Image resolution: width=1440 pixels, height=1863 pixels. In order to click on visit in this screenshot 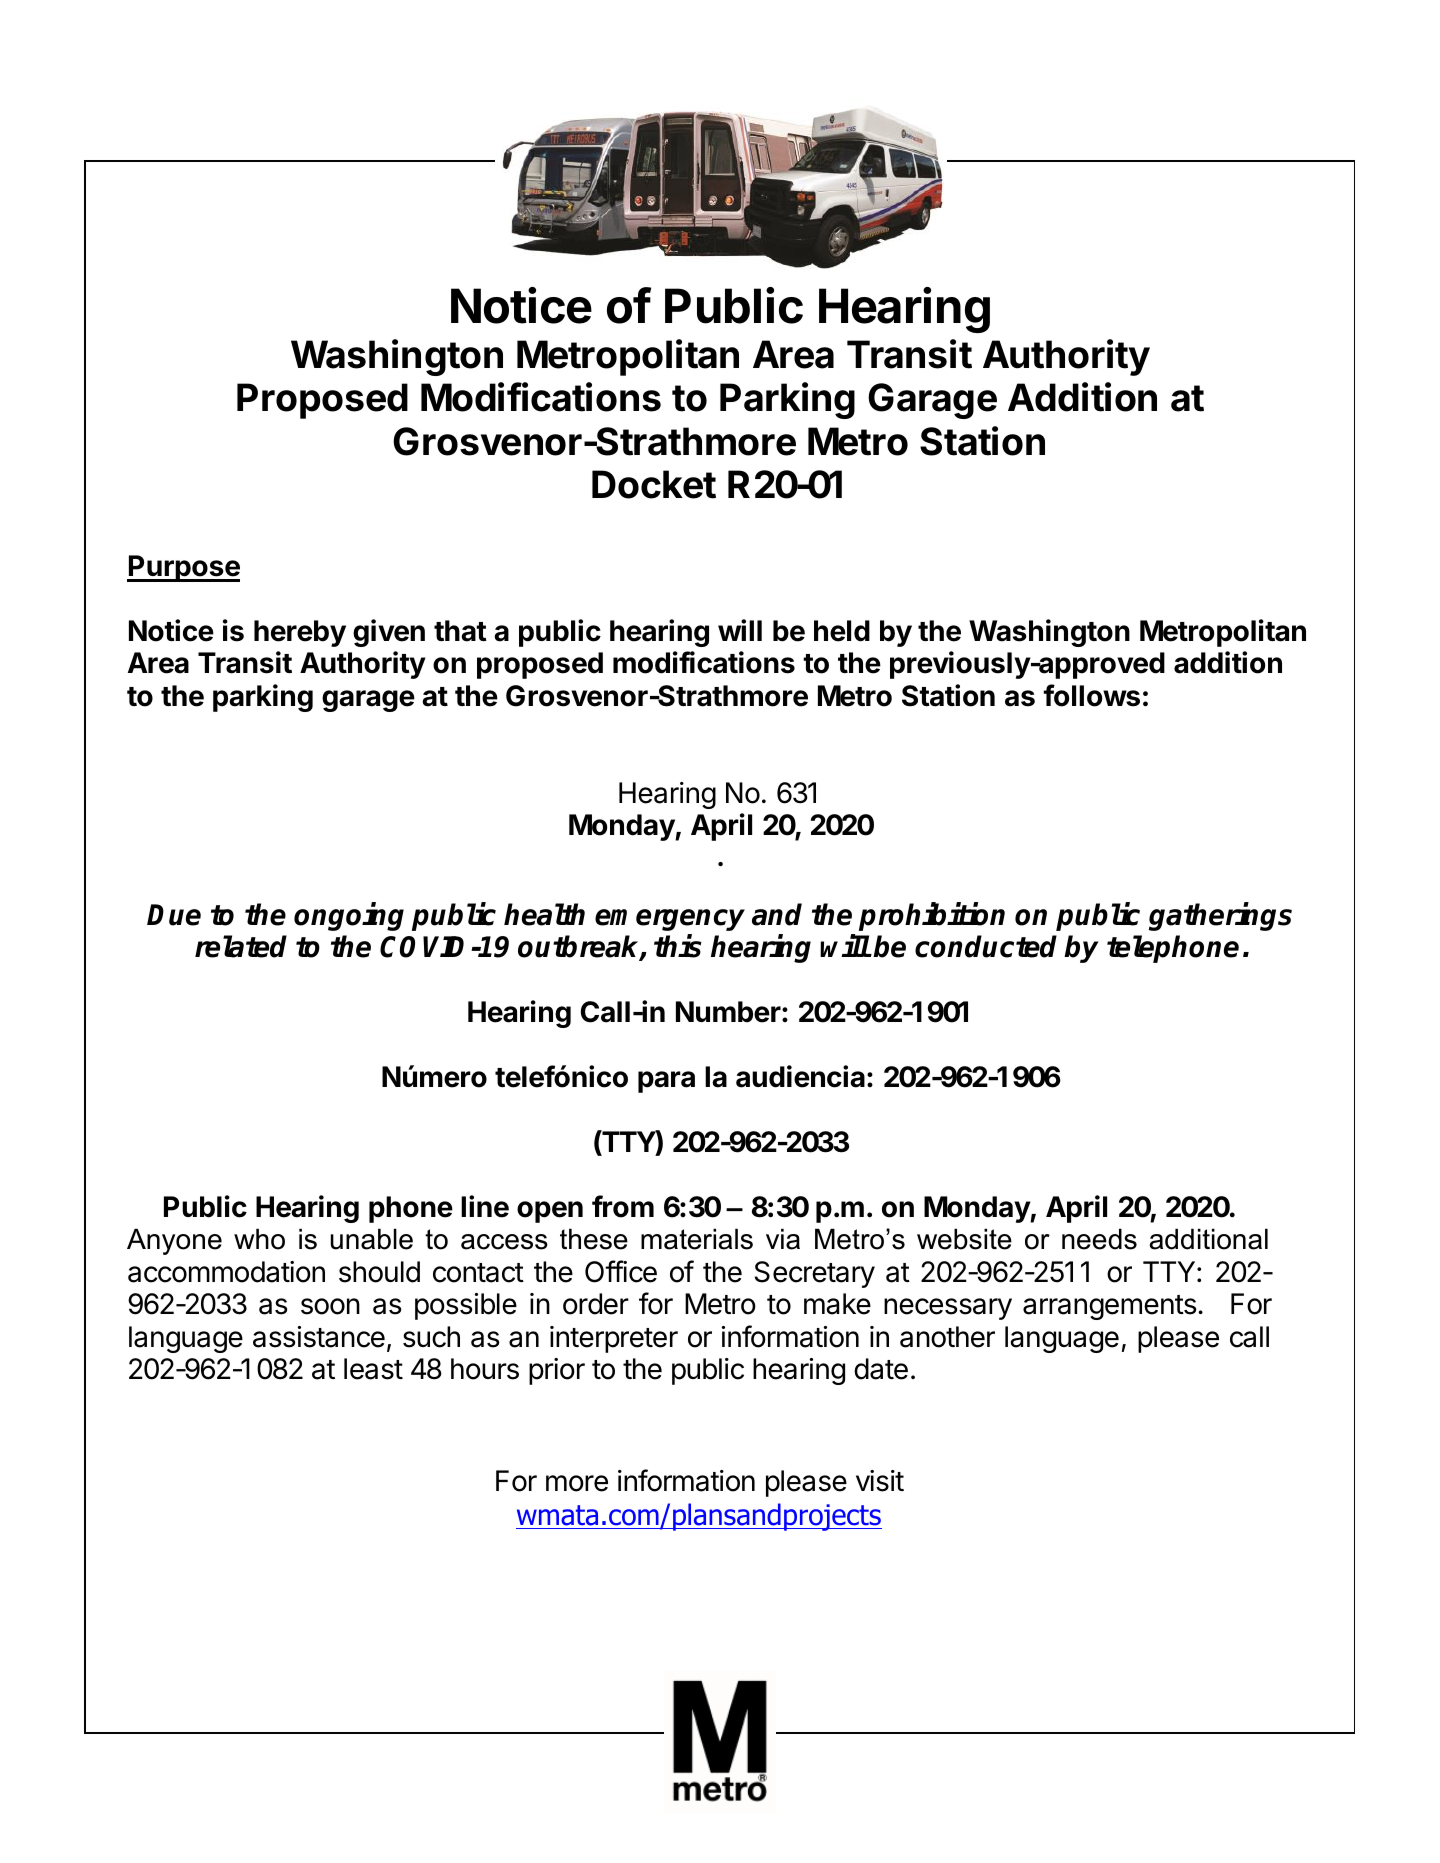, I will do `click(880, 1481)`.
